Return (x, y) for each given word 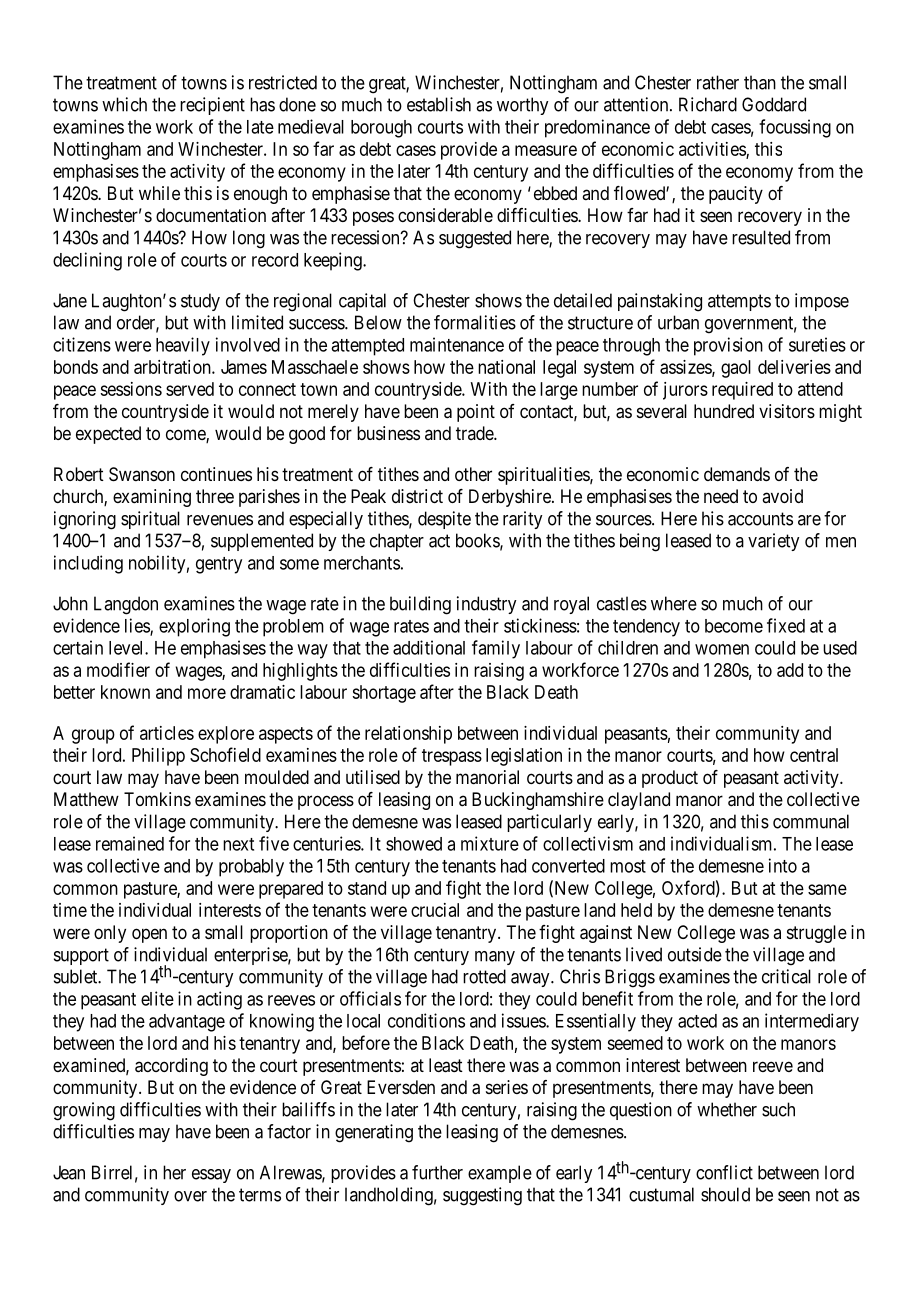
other (473, 474)
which (124, 104)
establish (439, 104)
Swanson (142, 474)
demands (737, 474)
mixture (490, 843)
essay (211, 1176)
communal (811, 821)
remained (130, 843)
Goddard (774, 104)
